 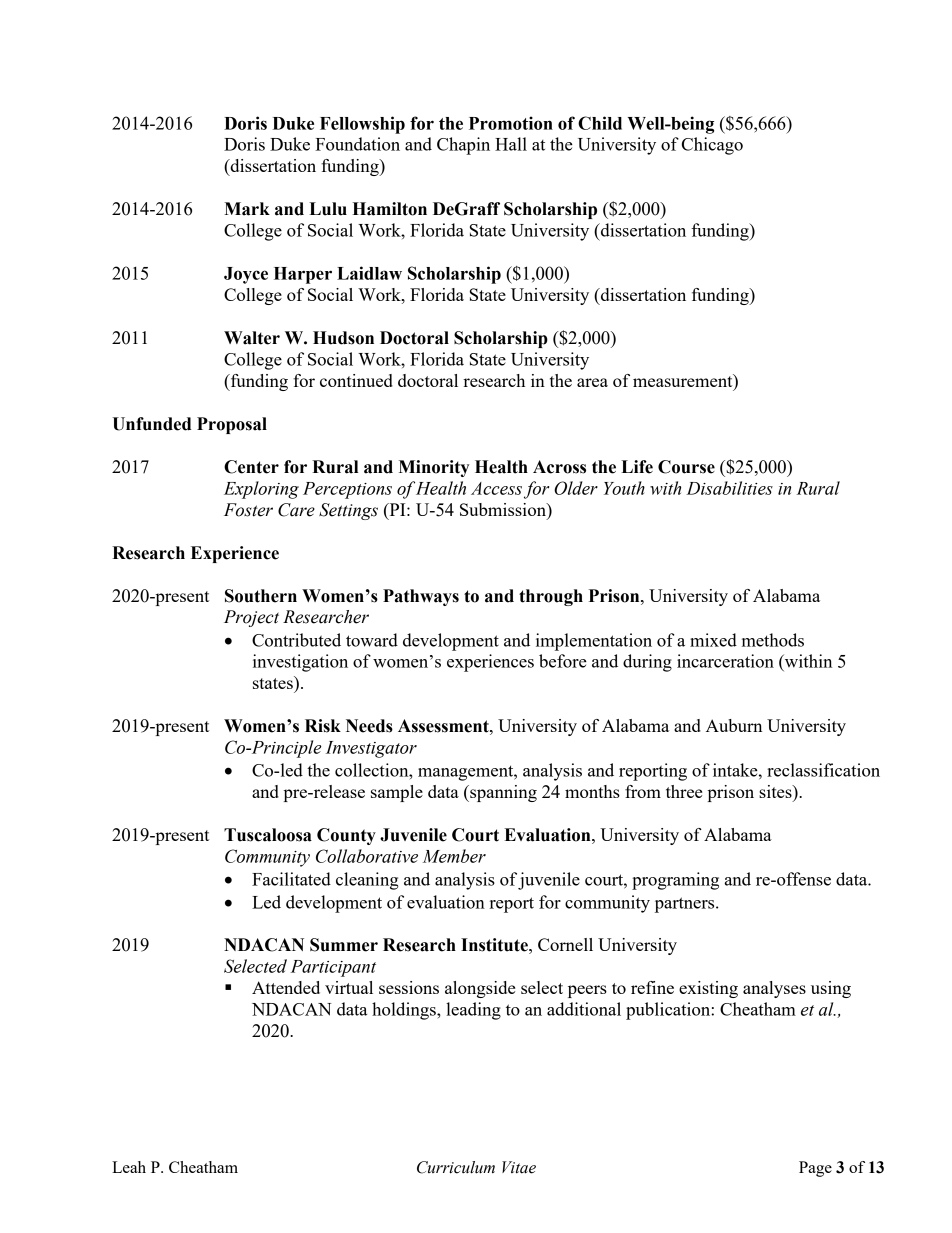 What do you see at coordinates (496, 488) in the image?
I see `Access` at bounding box center [496, 488].
